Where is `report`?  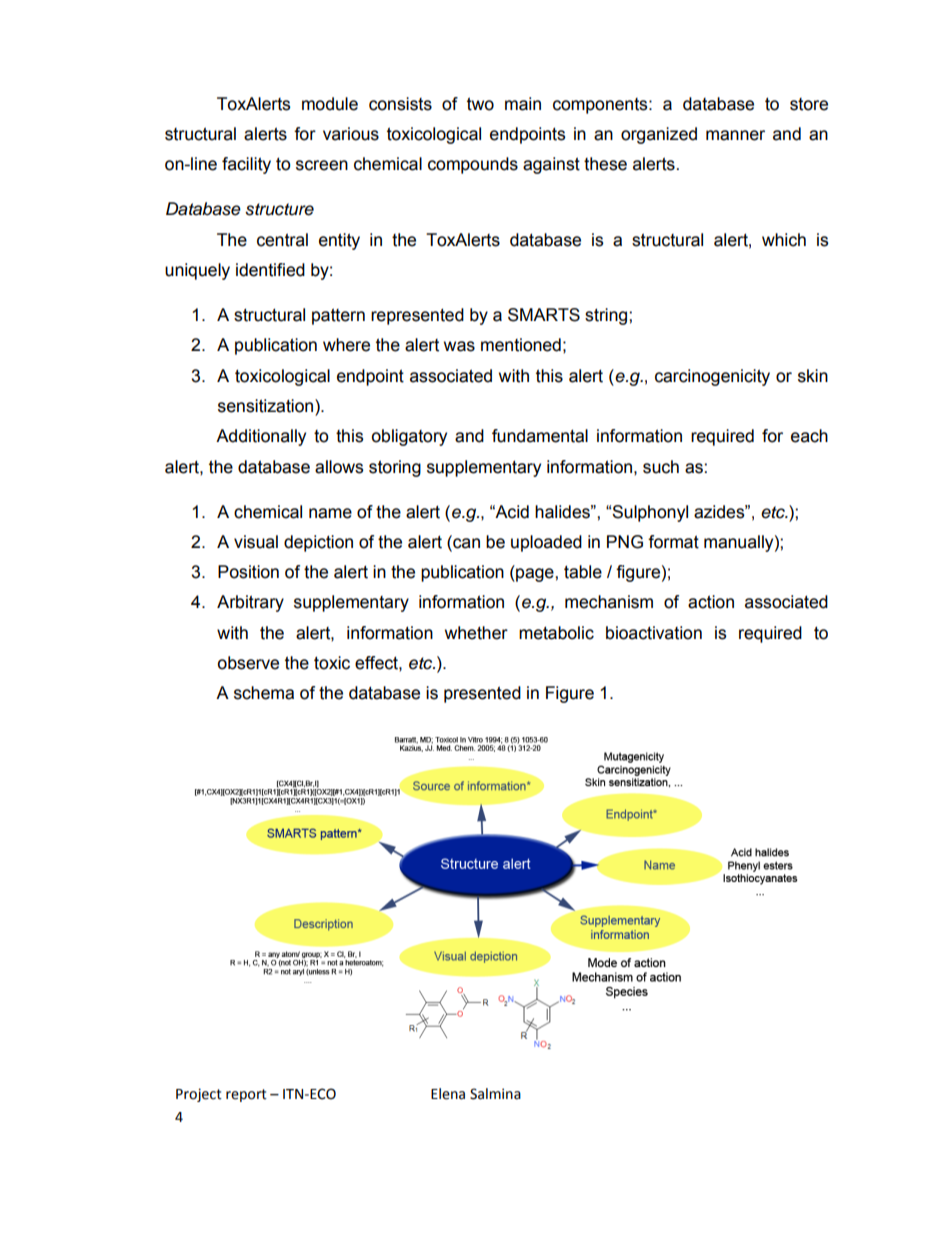 report is located at coordinates (246, 1095).
